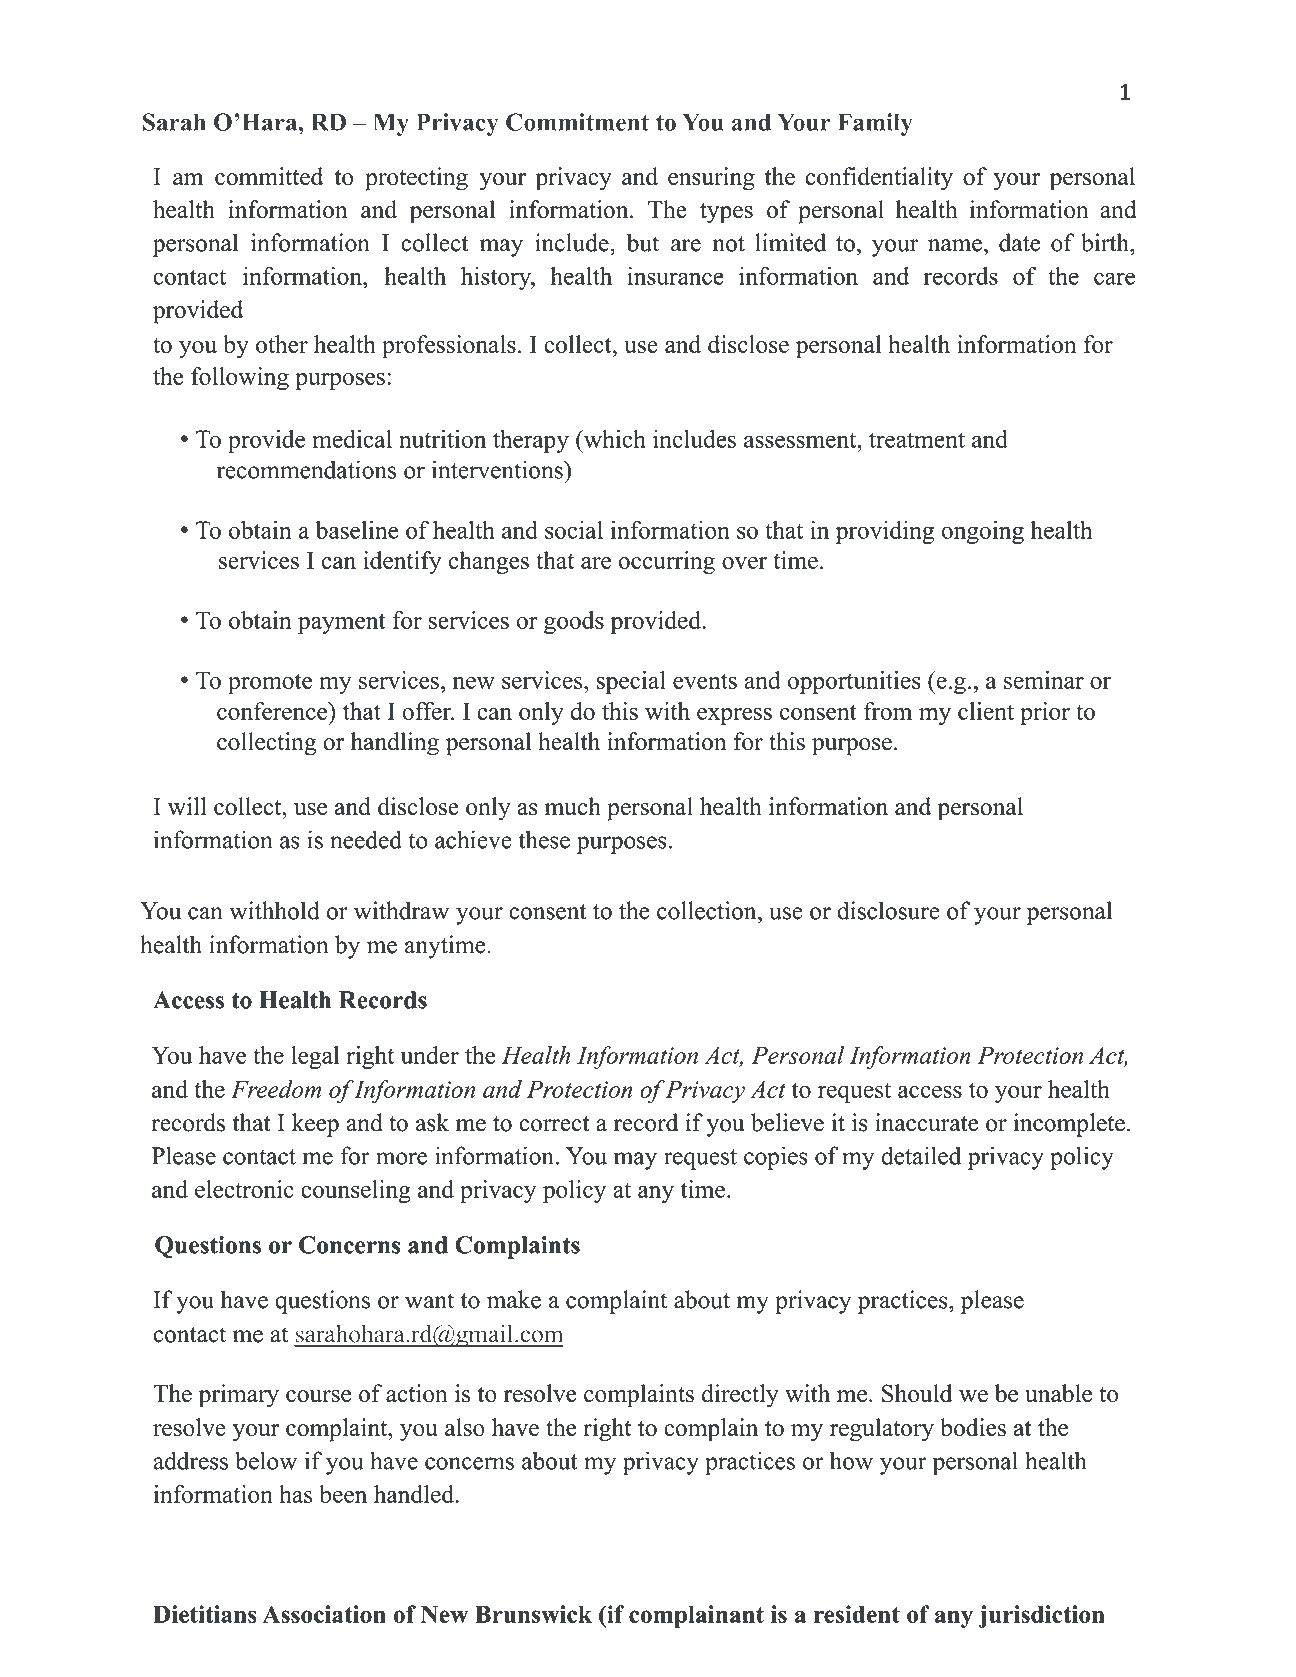 This document has height=1677, width=1296. I want to click on jurisdiction, so click(1042, 1616).
